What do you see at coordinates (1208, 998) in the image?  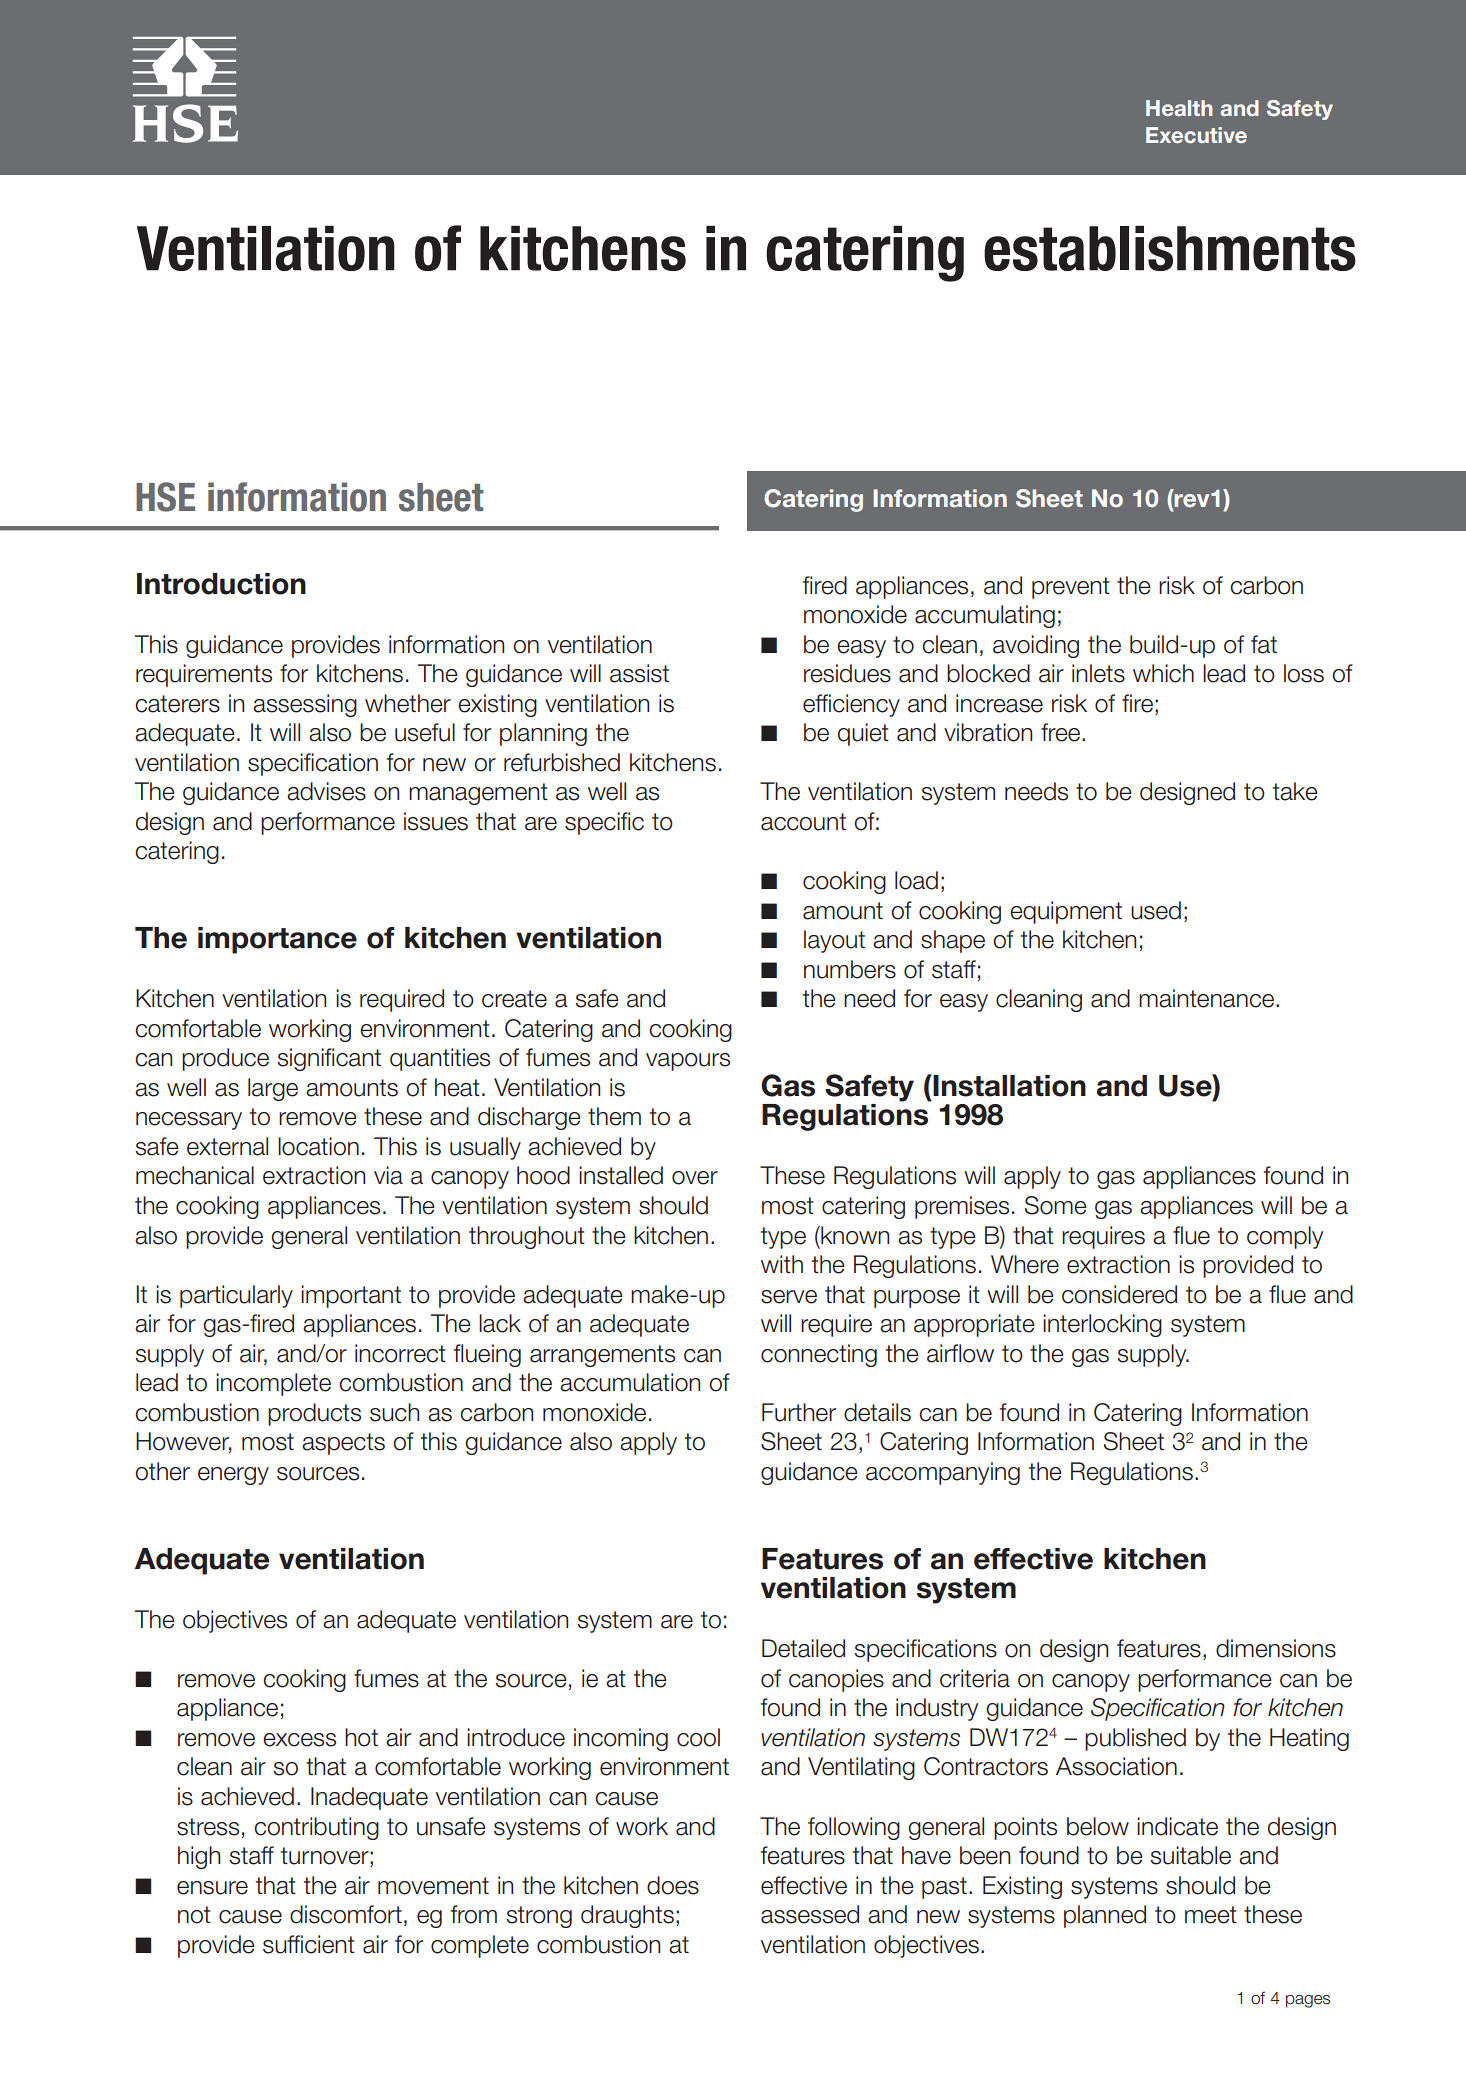 I see `maintenance` at bounding box center [1208, 998].
